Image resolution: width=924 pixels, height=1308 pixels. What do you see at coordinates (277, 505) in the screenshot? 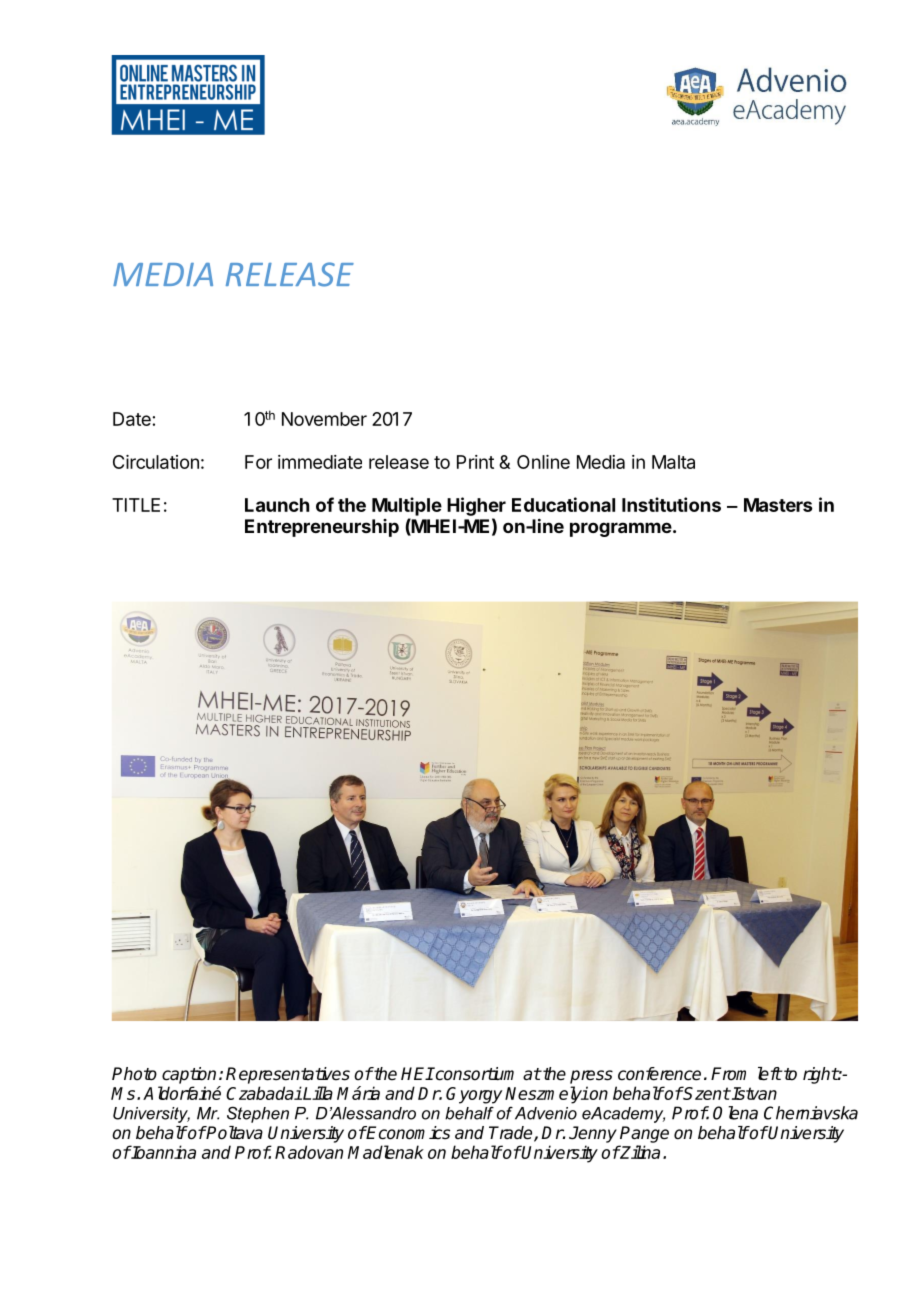
I see `Launch` at bounding box center [277, 505].
